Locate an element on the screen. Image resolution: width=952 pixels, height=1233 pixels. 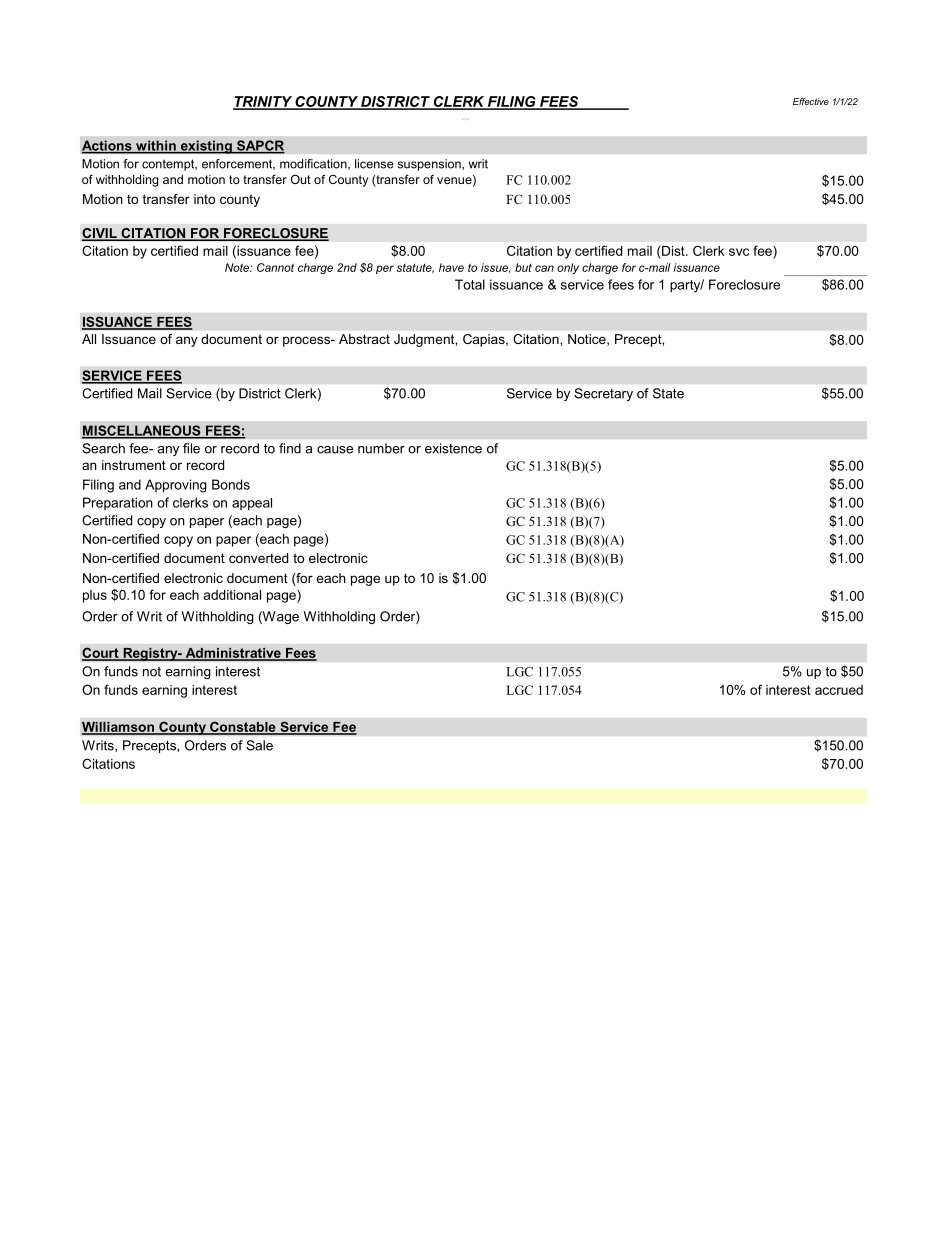
Effective is located at coordinates (811, 101).
